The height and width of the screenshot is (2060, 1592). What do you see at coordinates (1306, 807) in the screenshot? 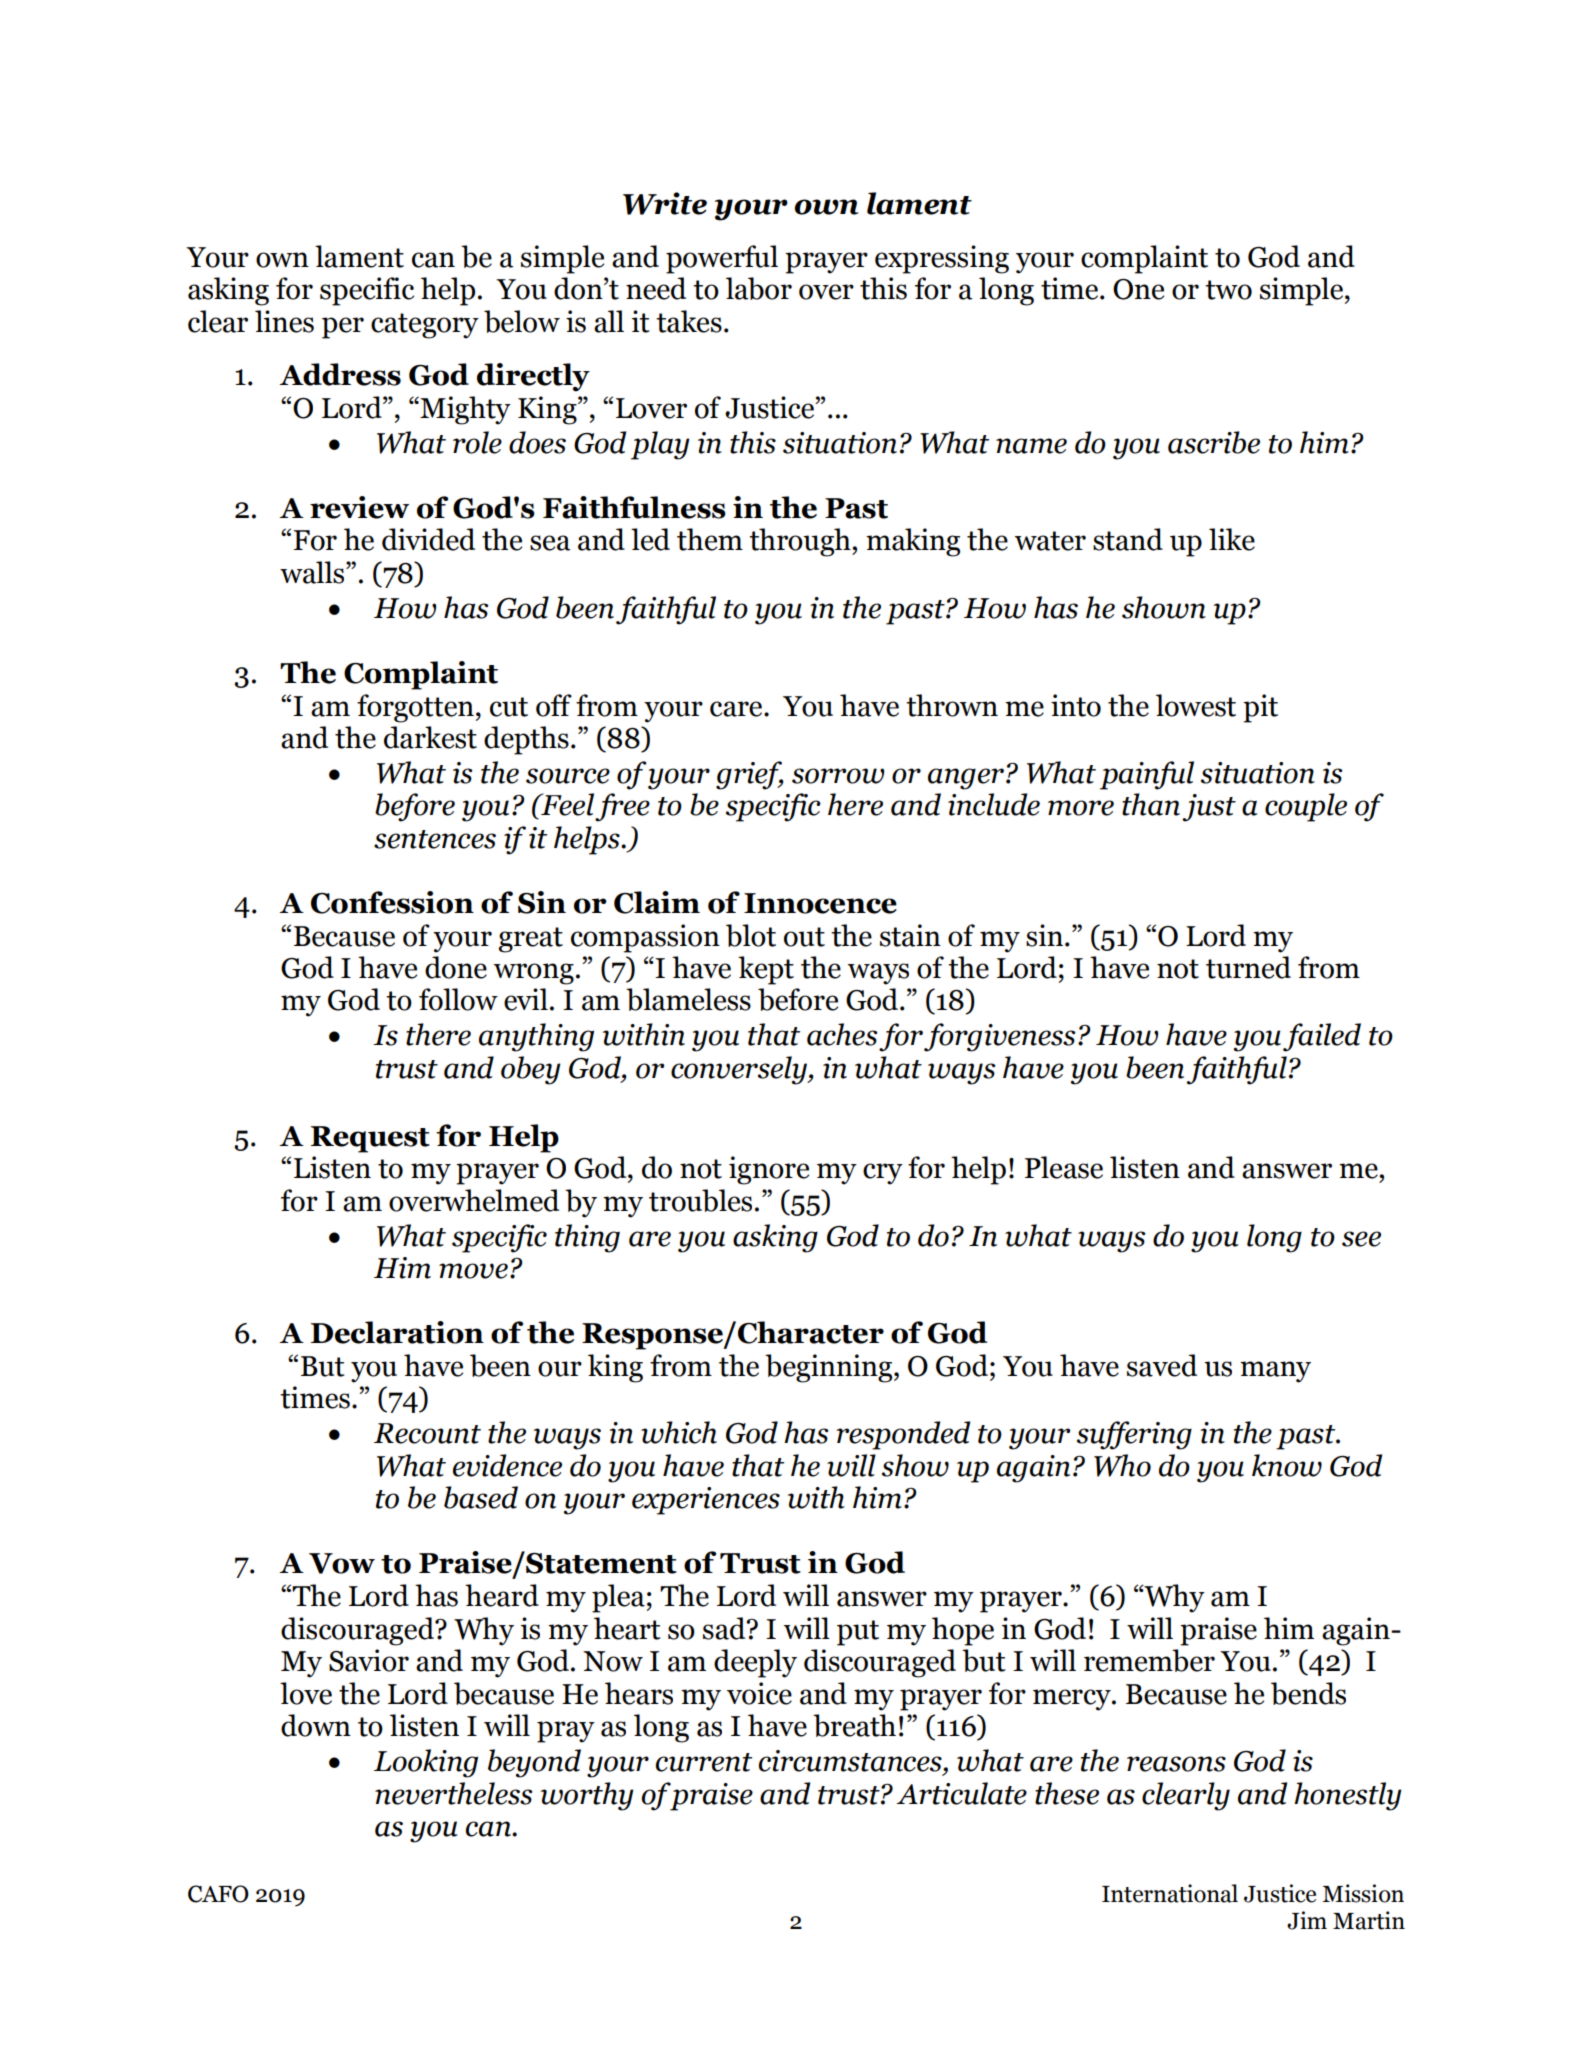
I see `couple` at bounding box center [1306, 807].
